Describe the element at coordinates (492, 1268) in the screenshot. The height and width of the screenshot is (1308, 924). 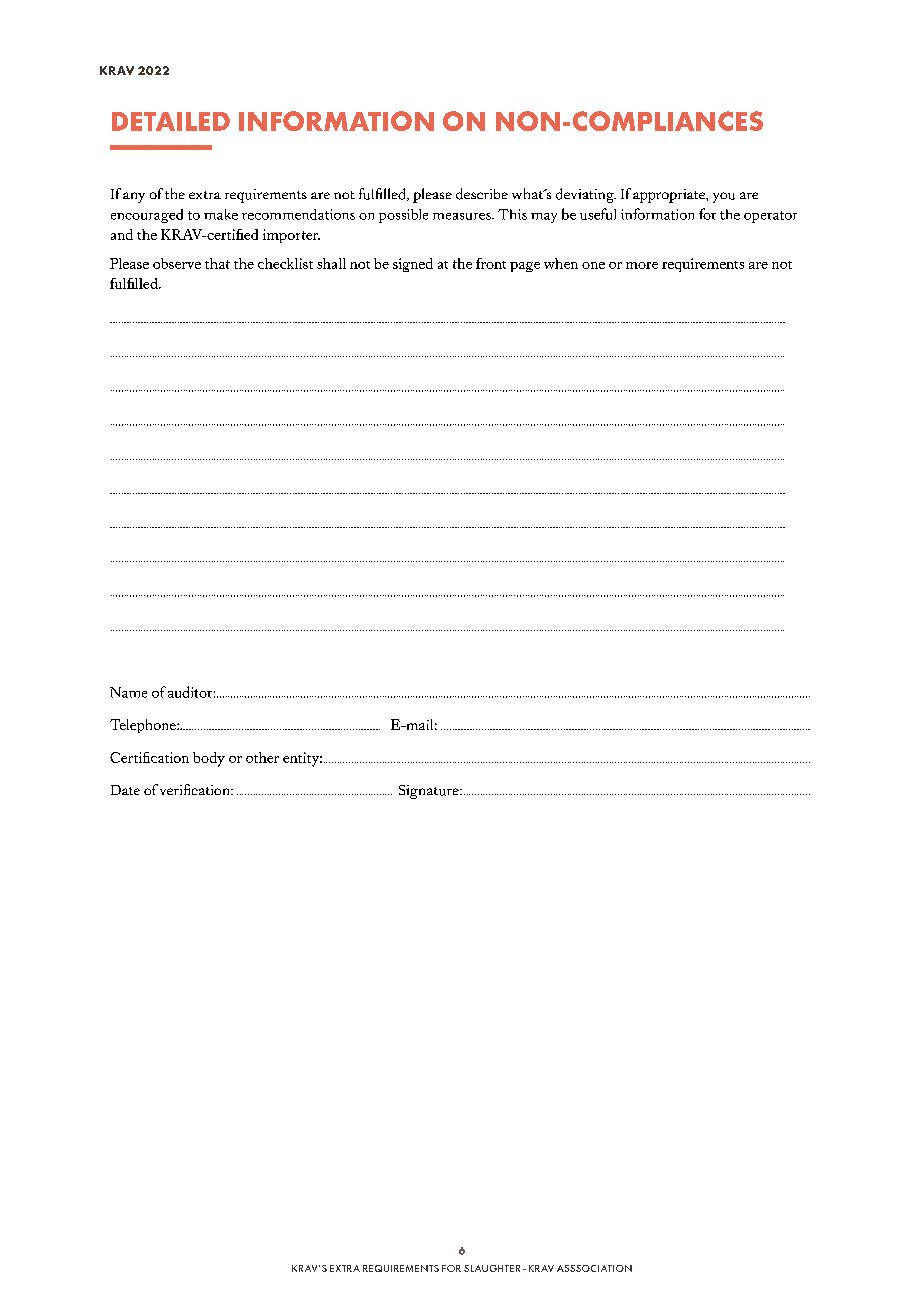
I see `SLAUGHTER` at that location.
